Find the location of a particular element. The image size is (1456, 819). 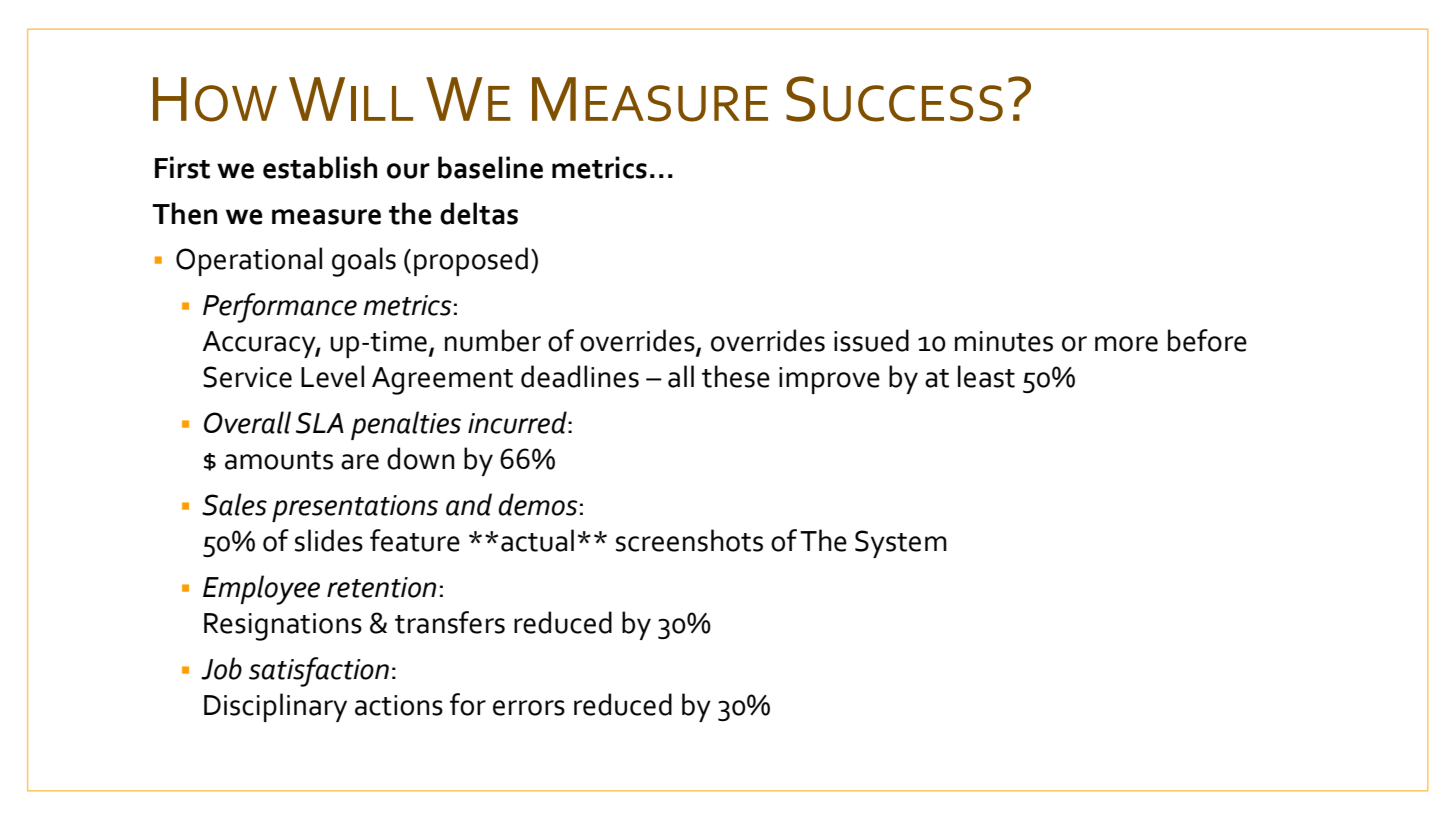

baseline is located at coordinates (490, 167).
